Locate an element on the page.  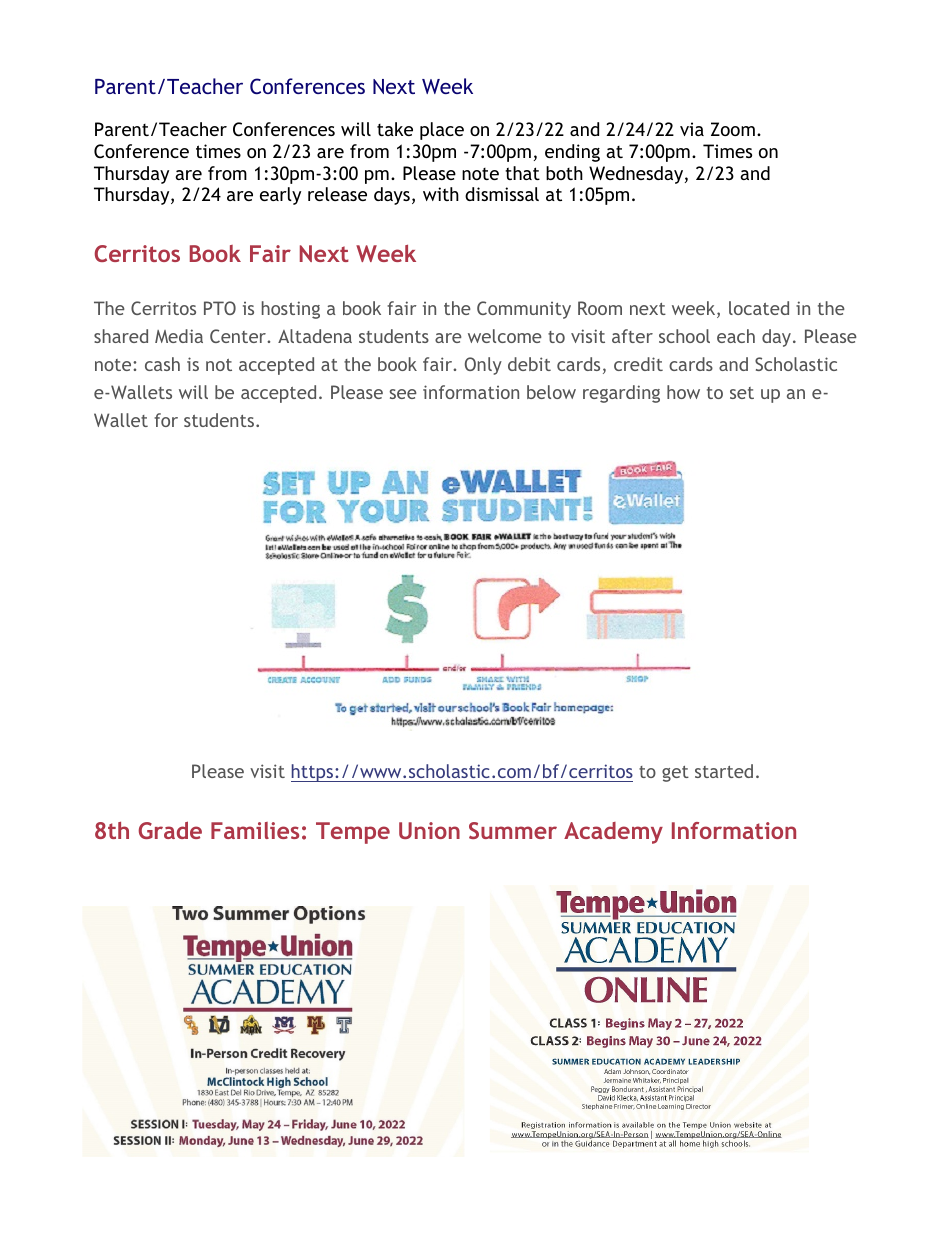
early is located at coordinates (280, 196).
